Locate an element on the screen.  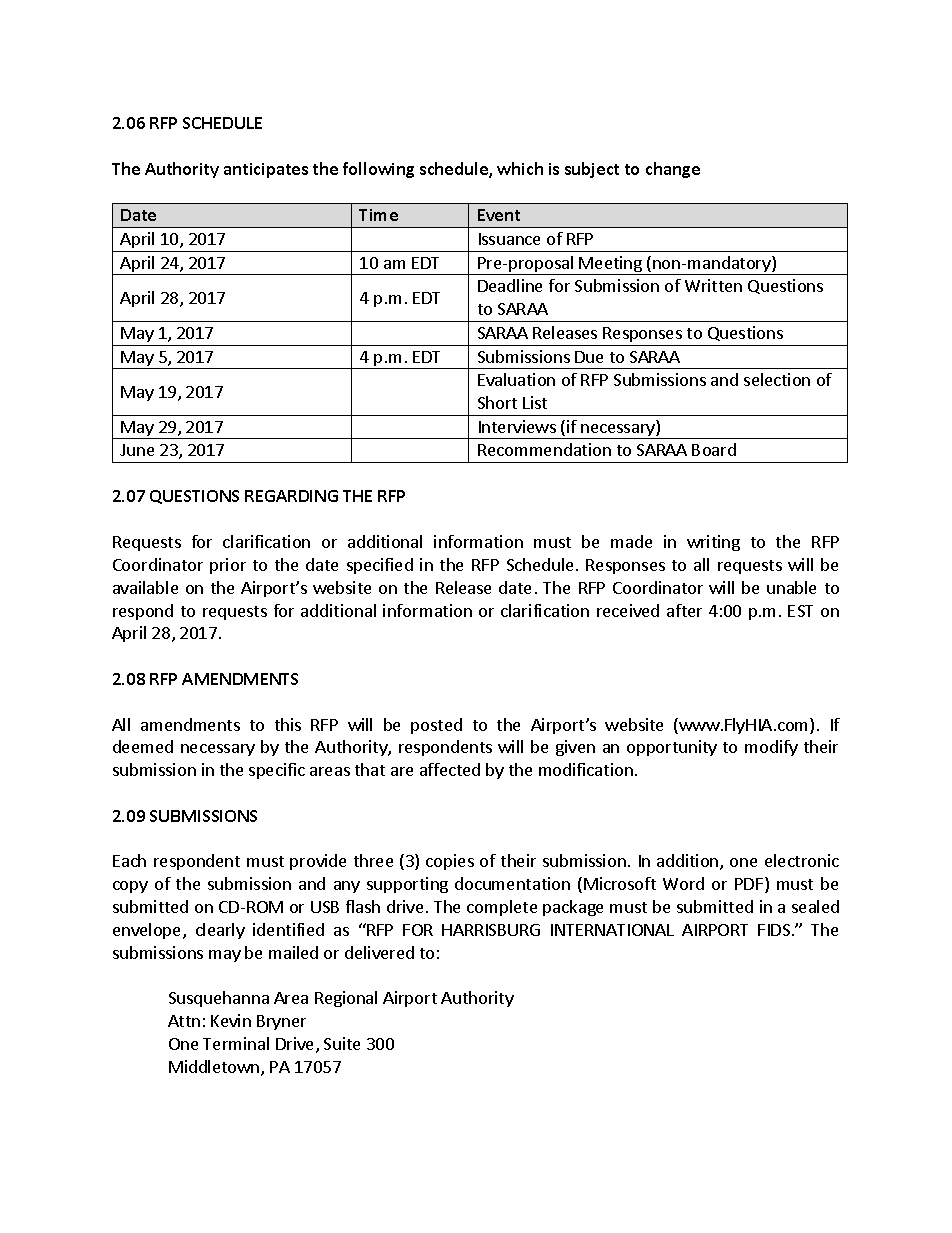
Recommendation is located at coordinates (544, 449).
